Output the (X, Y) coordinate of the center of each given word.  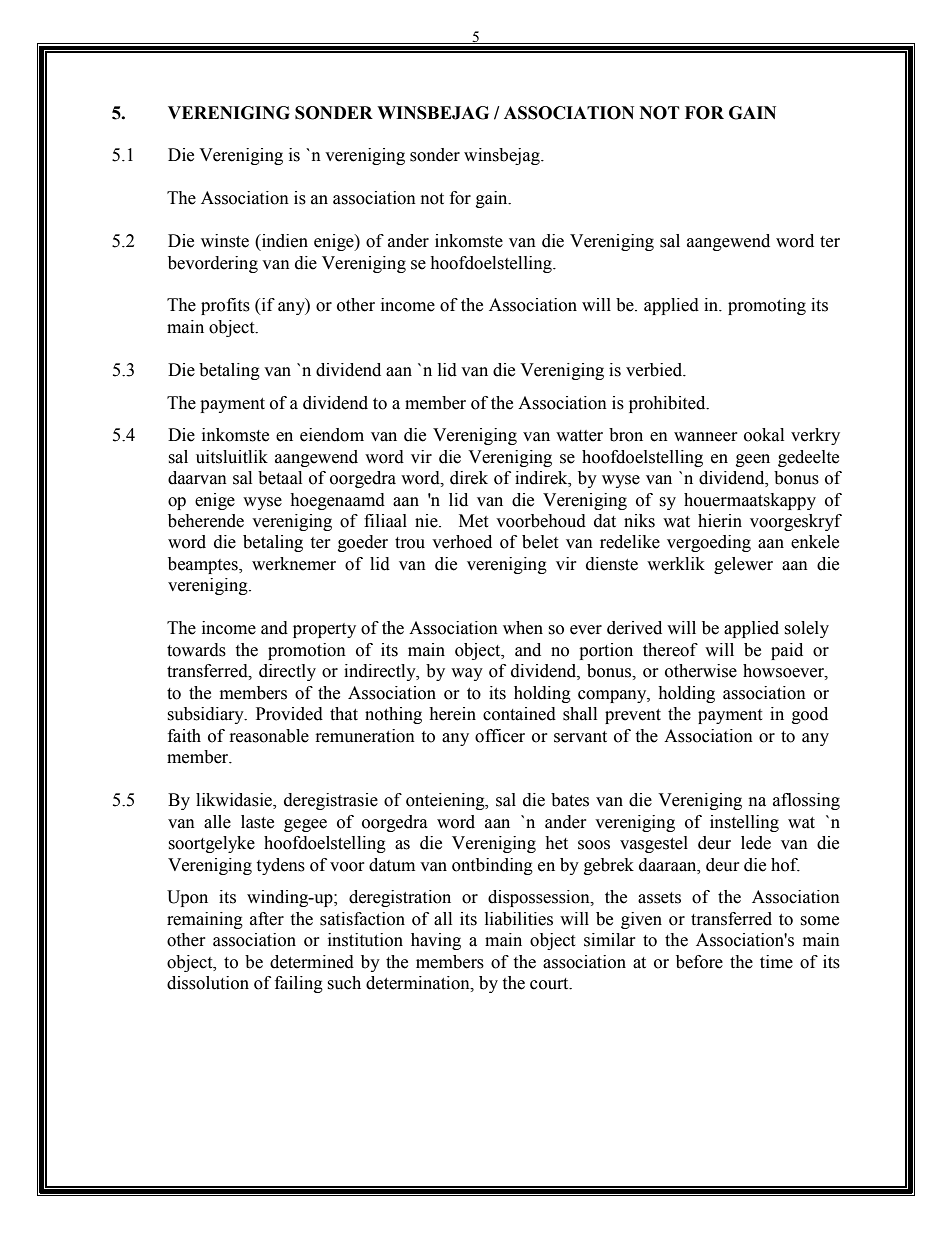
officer (500, 736)
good (810, 715)
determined (312, 962)
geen (753, 460)
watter (579, 436)
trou (410, 543)
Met (473, 521)
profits (225, 306)
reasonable (269, 736)
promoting (767, 306)
